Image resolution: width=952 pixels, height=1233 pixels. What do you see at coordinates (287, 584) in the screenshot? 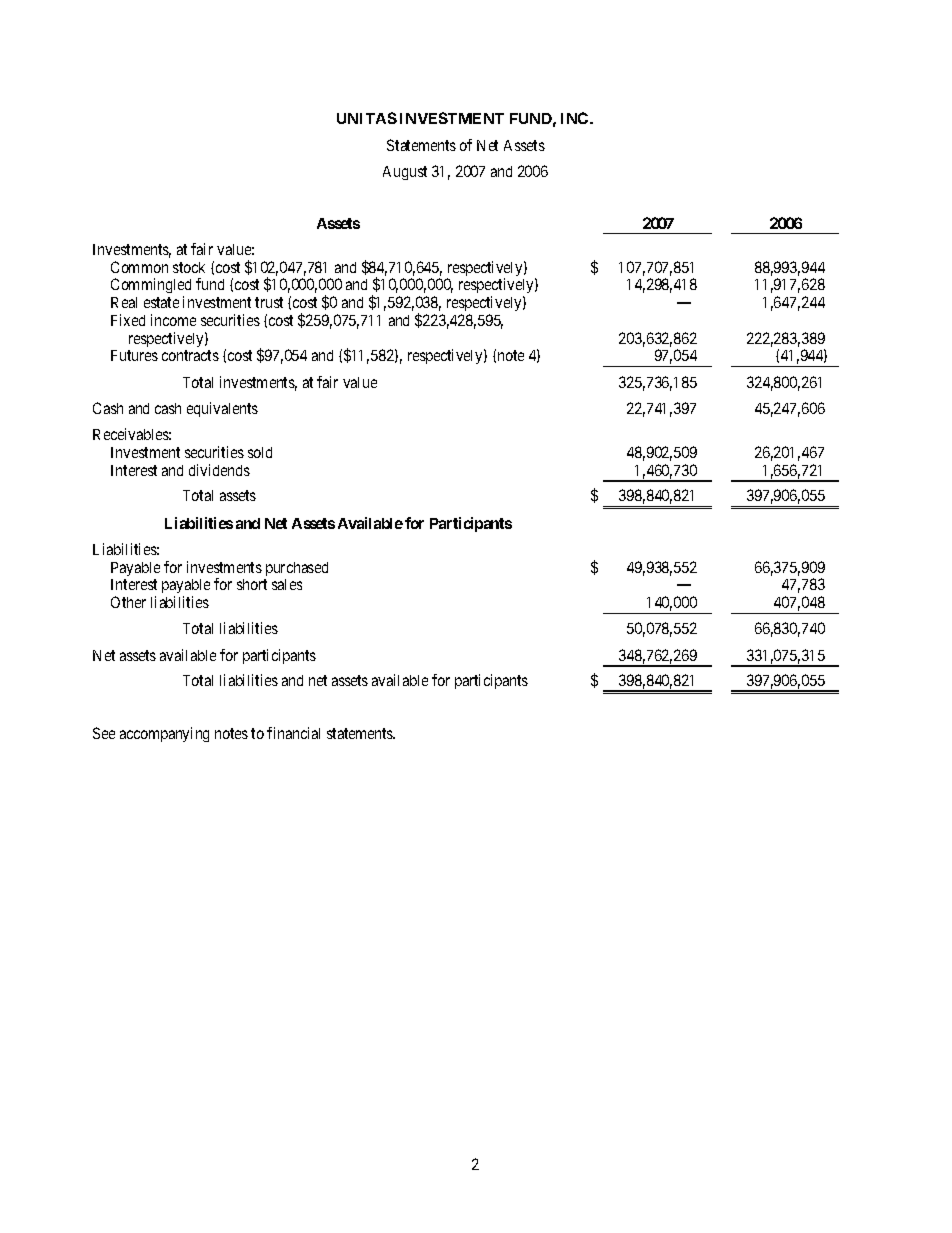
I see `sales` at bounding box center [287, 584].
